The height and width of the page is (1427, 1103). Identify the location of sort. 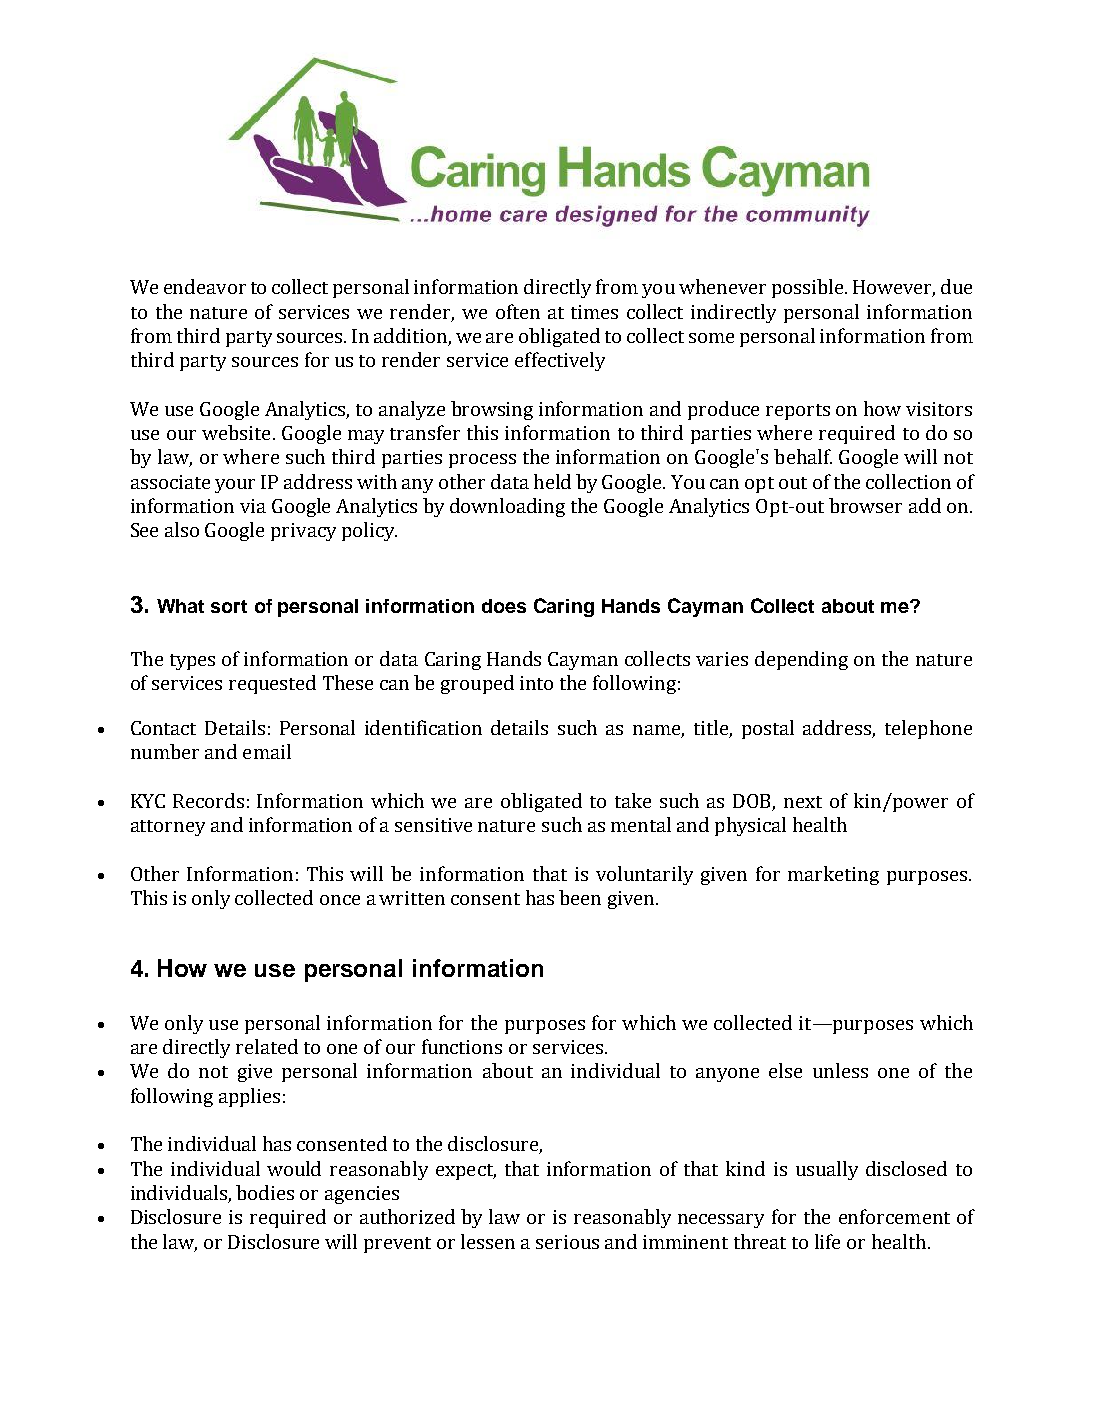
(229, 606).
